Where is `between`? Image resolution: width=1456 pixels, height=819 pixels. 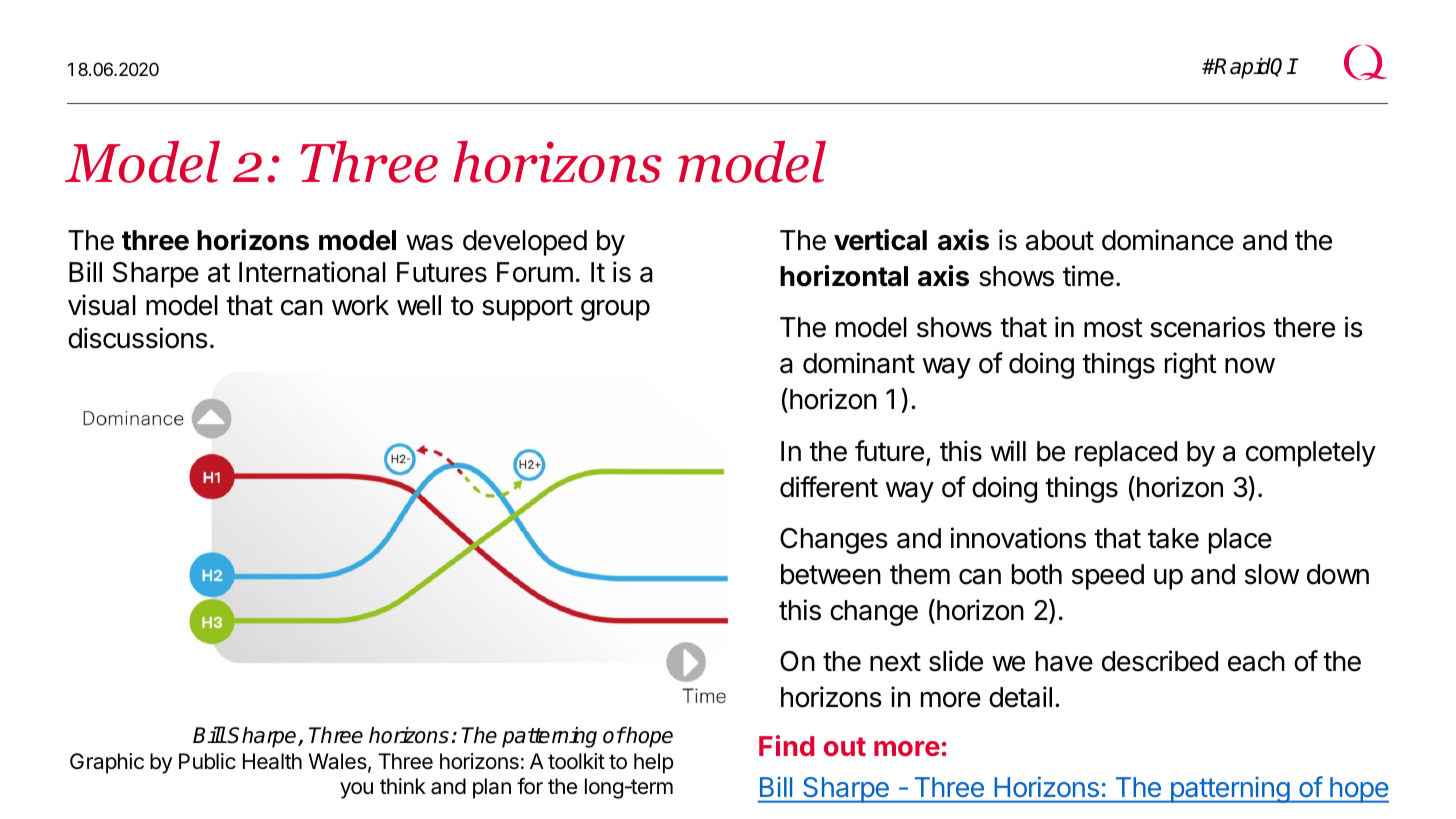
between is located at coordinates (831, 574).
